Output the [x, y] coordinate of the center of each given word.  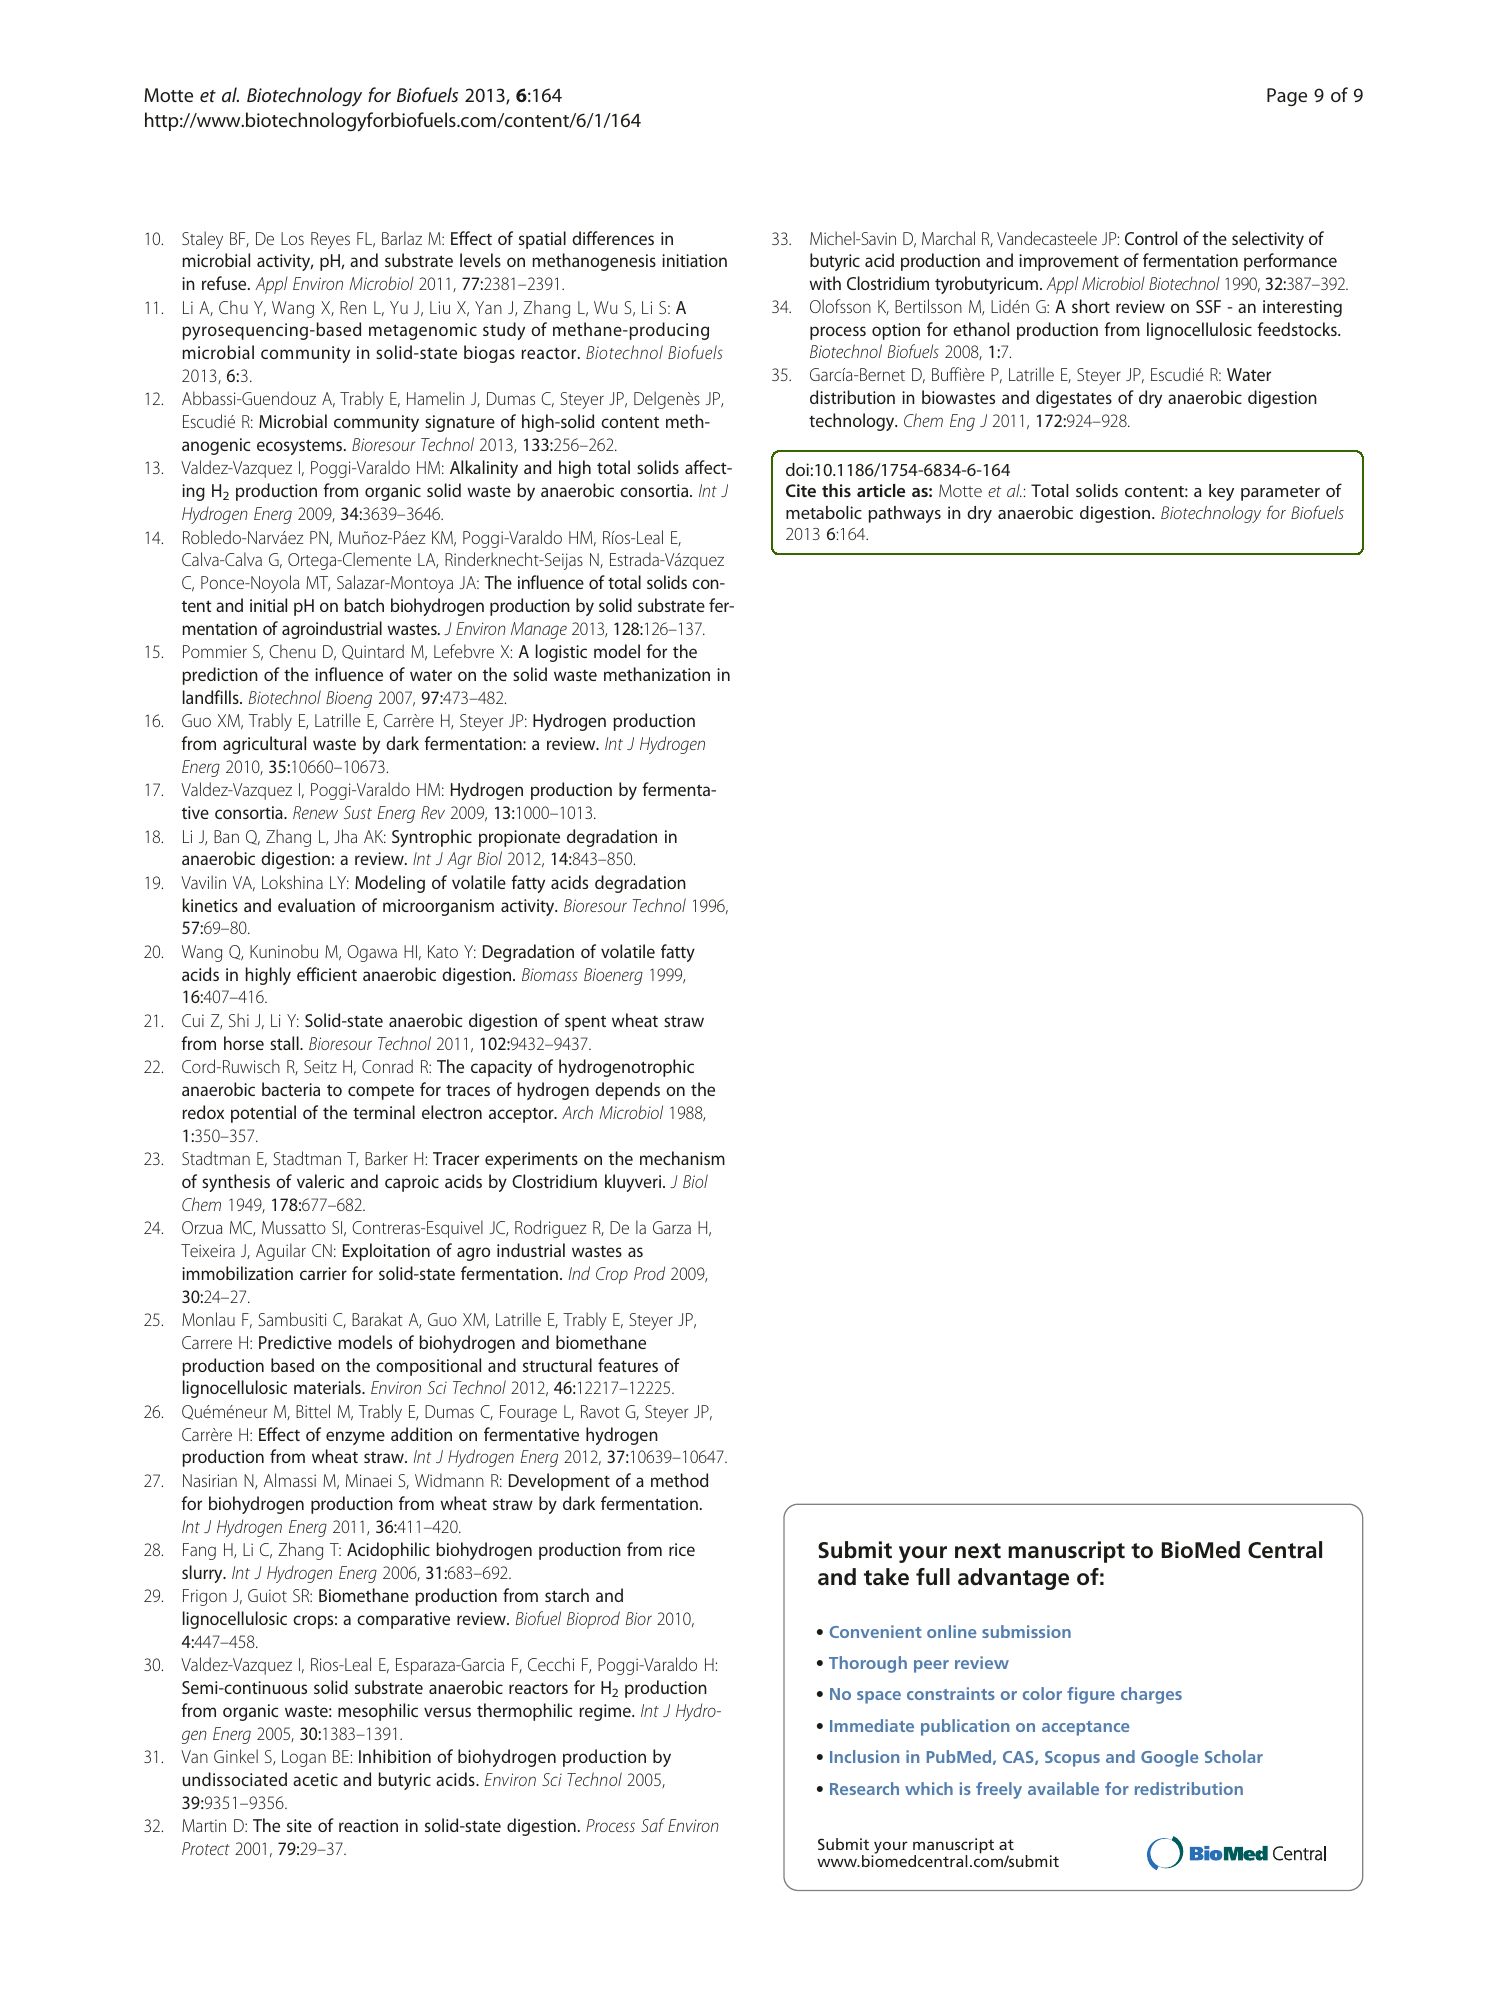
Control [1151, 238]
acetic [315, 1779]
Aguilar [281, 1252]
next [978, 1551]
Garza [672, 1227]
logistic [561, 653]
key [1221, 492]
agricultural [264, 745]
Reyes [330, 240]
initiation [694, 260]
